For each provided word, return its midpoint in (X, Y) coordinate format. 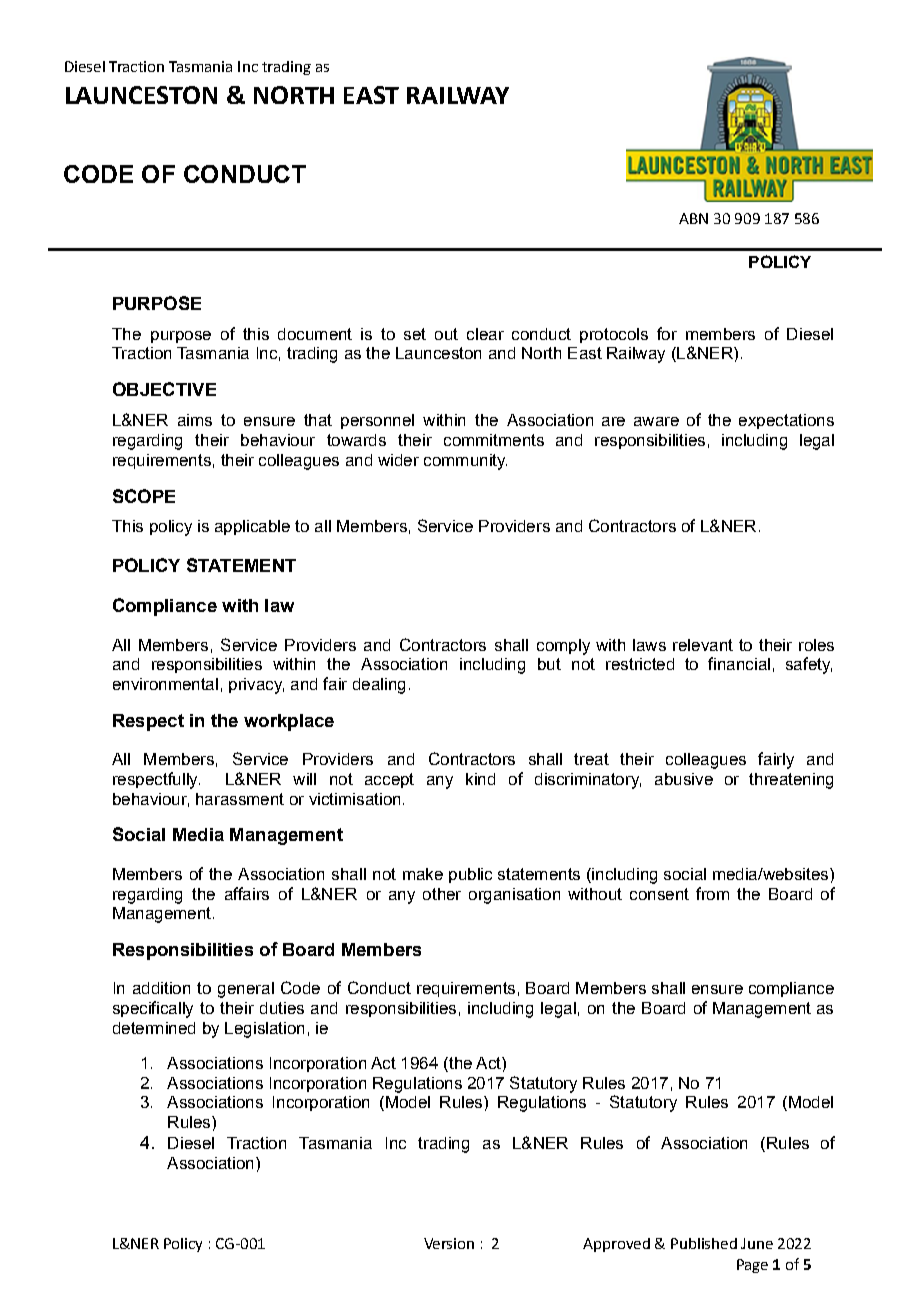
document (315, 334)
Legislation (264, 1030)
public (470, 875)
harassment (240, 799)
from (712, 893)
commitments (494, 440)
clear (485, 334)
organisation (514, 896)
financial (739, 663)
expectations (786, 421)
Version (449, 1243)
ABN (693, 218)
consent (659, 894)
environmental (165, 684)
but (549, 664)
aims (195, 420)
